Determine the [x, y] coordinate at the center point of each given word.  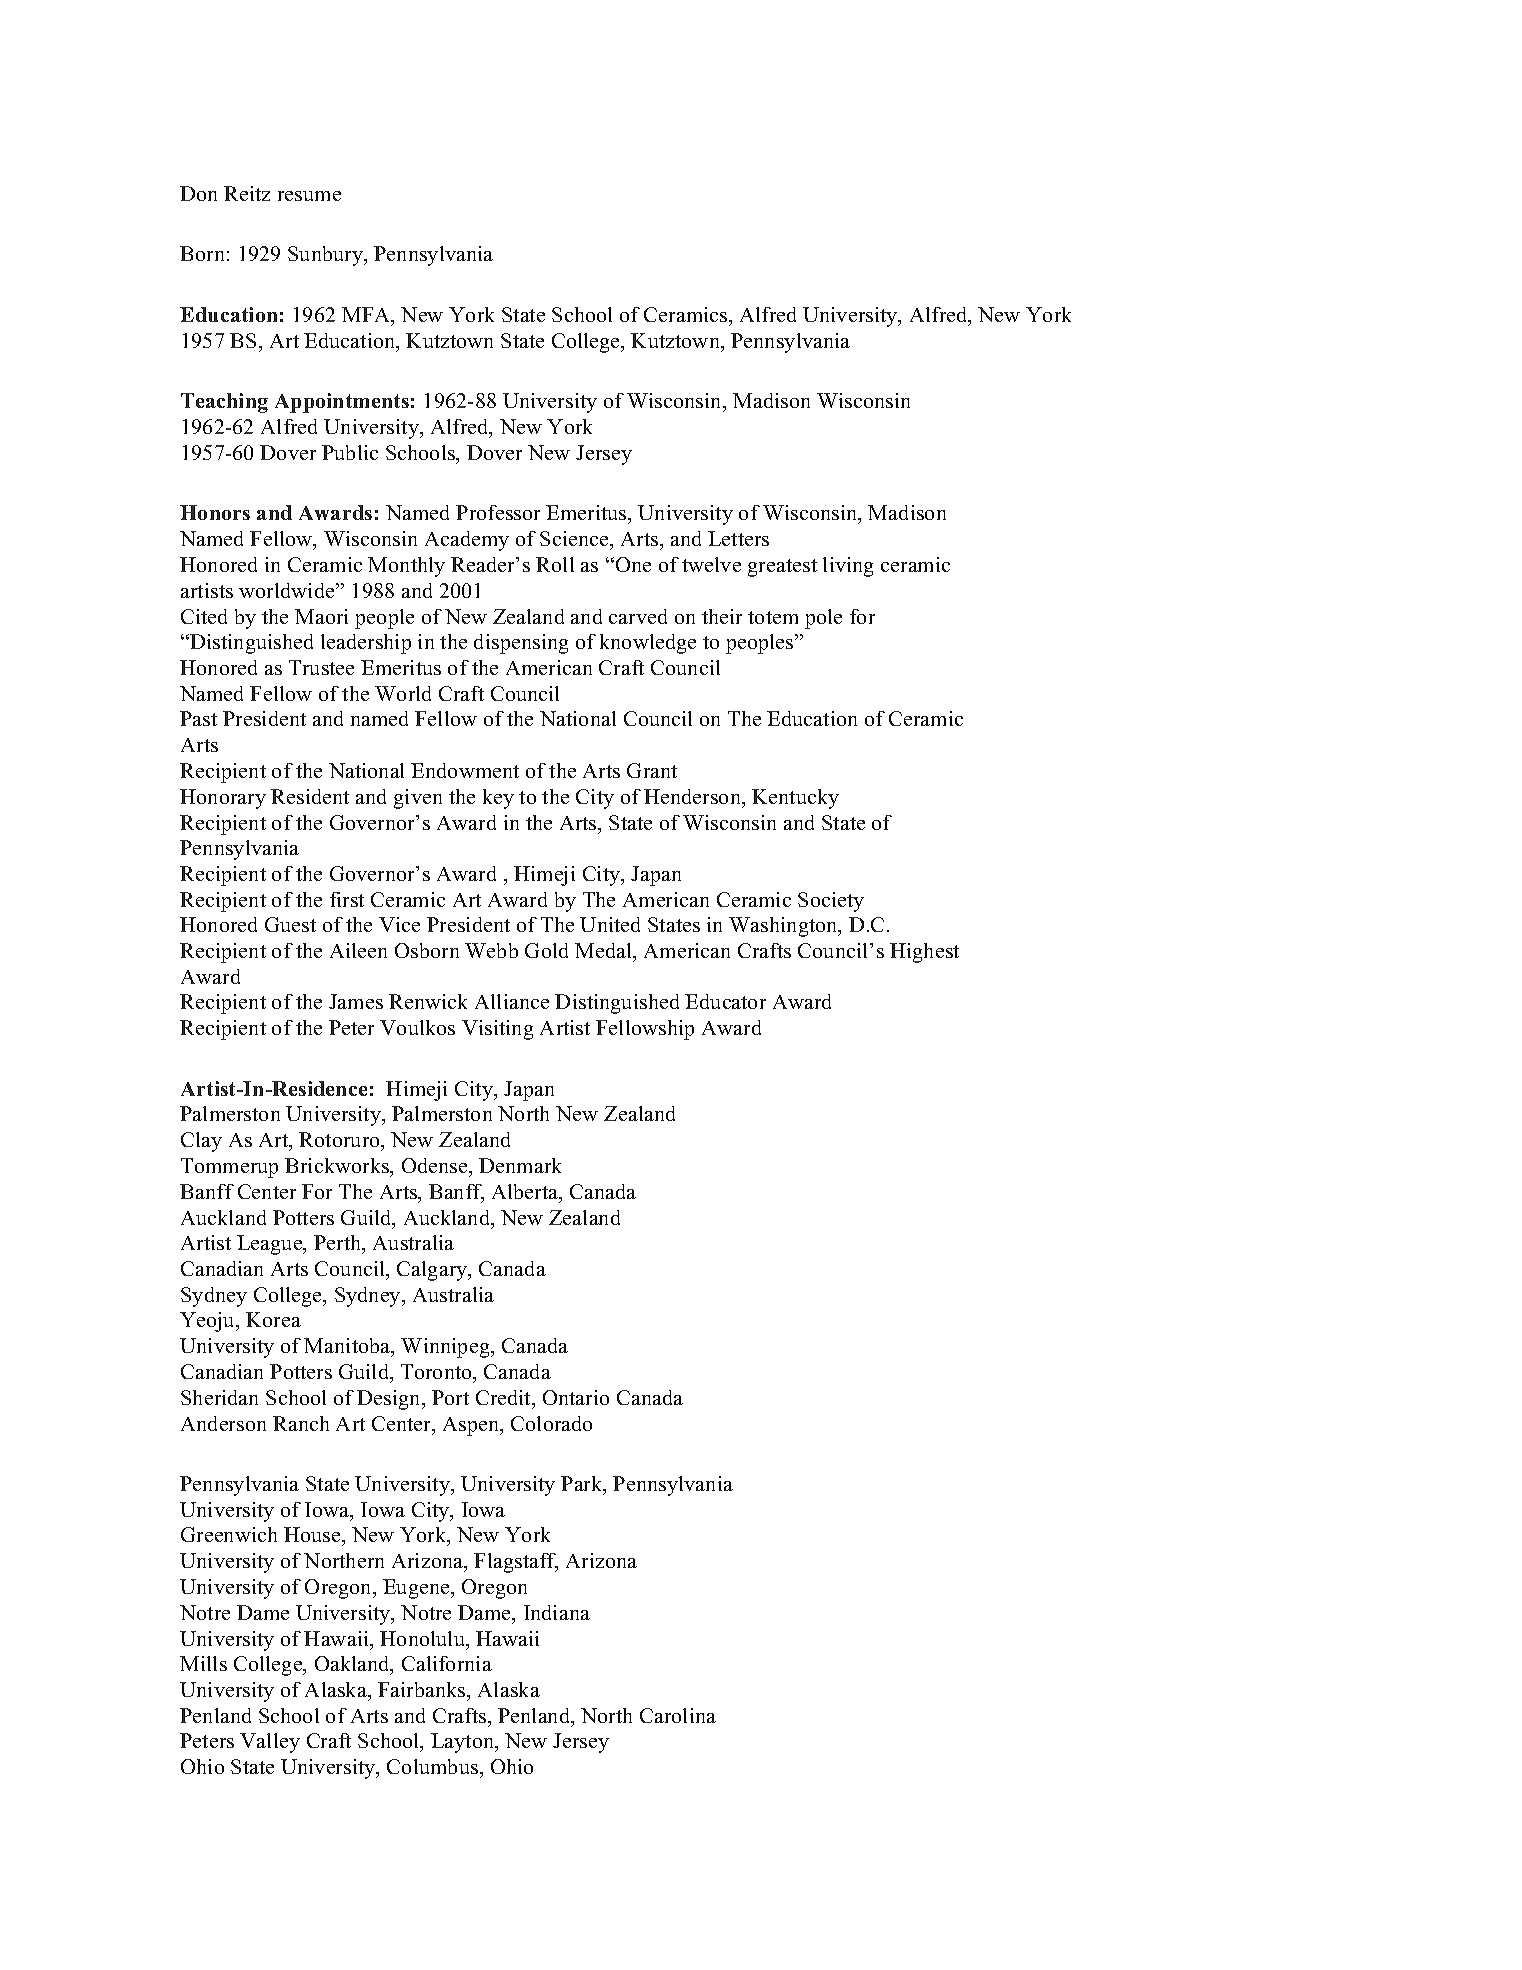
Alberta [526, 1193]
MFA [367, 316]
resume [309, 196]
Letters [738, 538]
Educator [725, 1001]
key [498, 799]
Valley [270, 1743]
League [271, 1245]
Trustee [321, 667]
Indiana [557, 1612]
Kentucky [795, 799]
